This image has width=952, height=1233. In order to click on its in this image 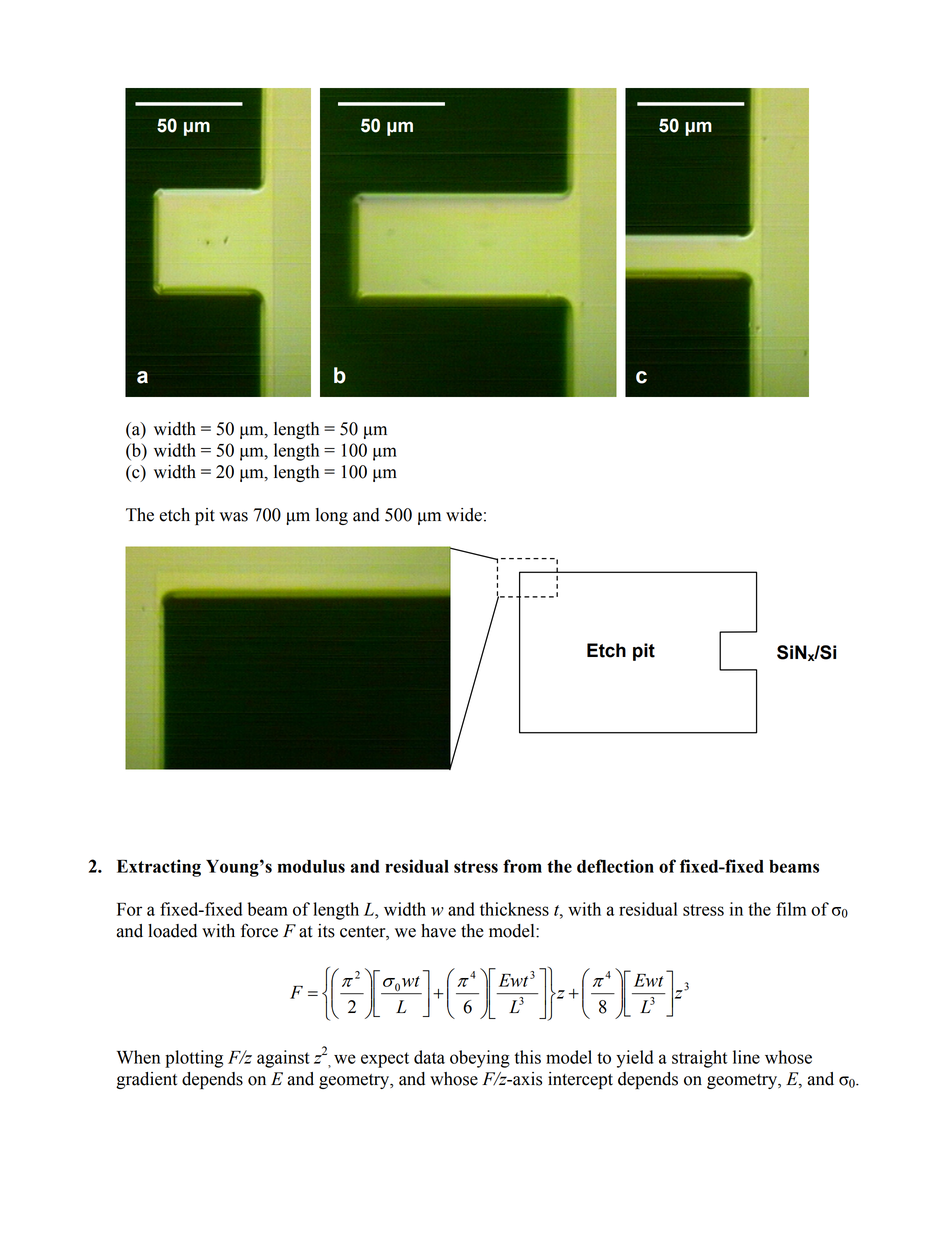, I will do `click(326, 931)`.
